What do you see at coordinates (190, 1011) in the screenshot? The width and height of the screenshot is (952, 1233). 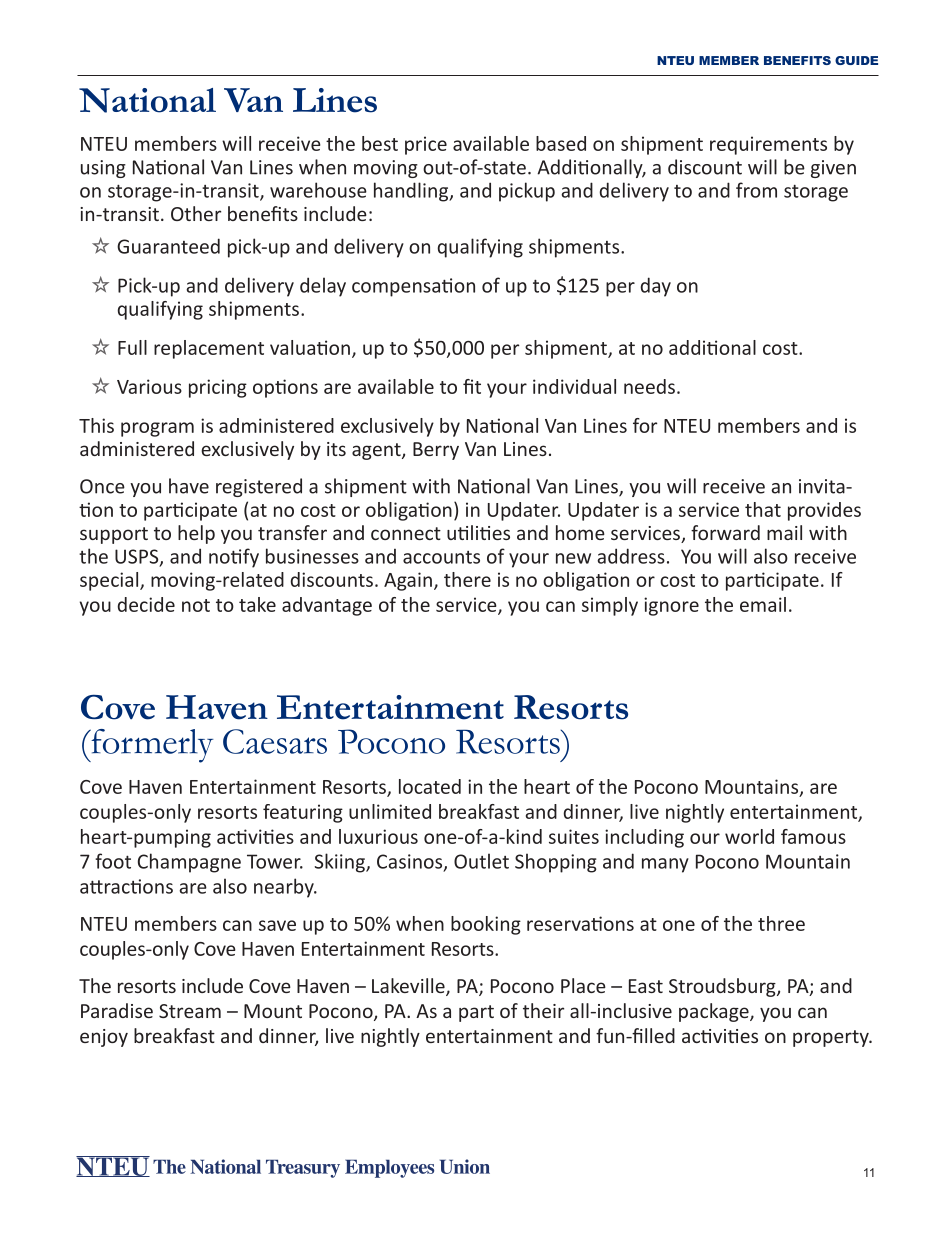 I see `Stream` at bounding box center [190, 1011].
